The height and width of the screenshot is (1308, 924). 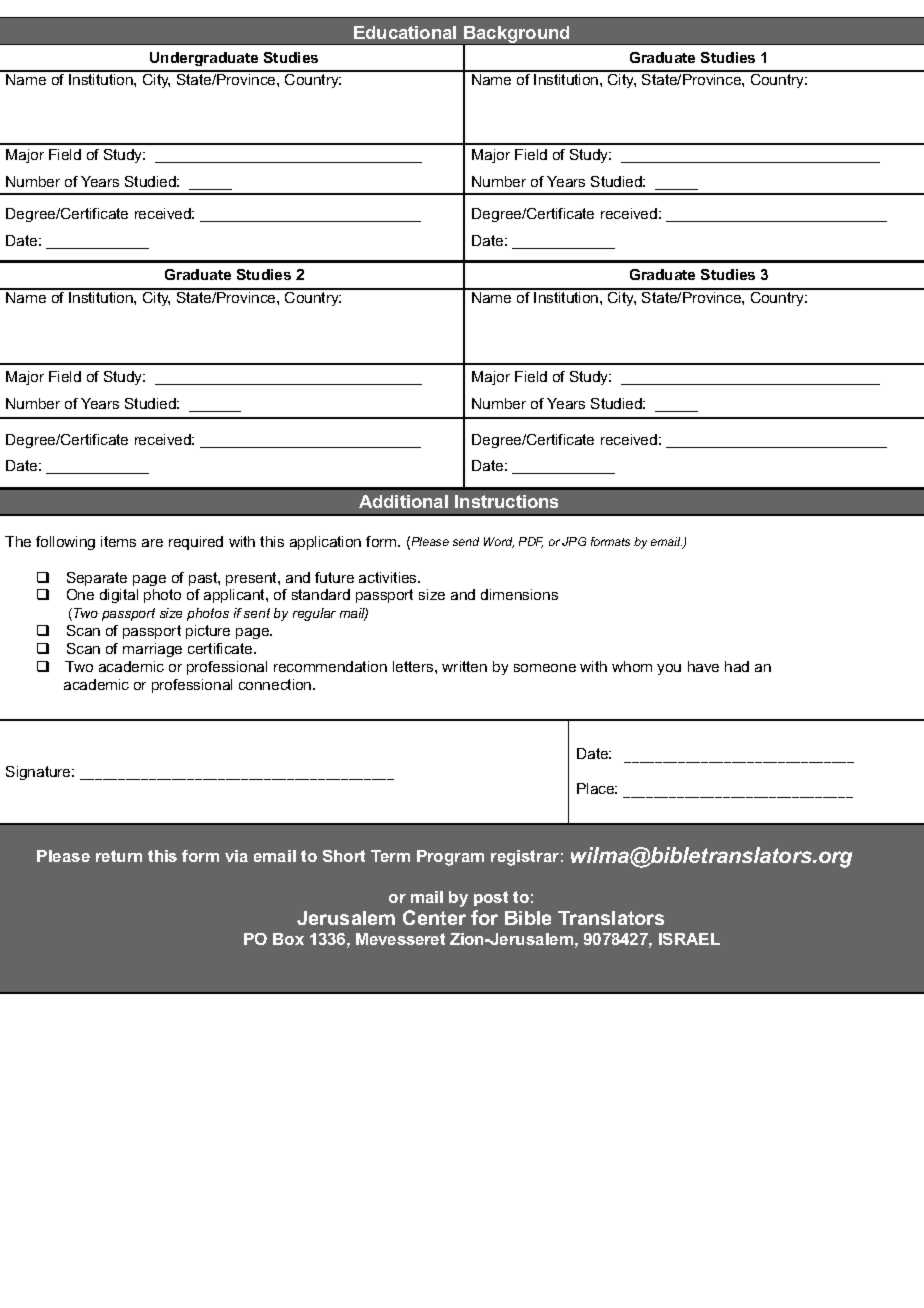 I want to click on Instructions, so click(x=506, y=501).
